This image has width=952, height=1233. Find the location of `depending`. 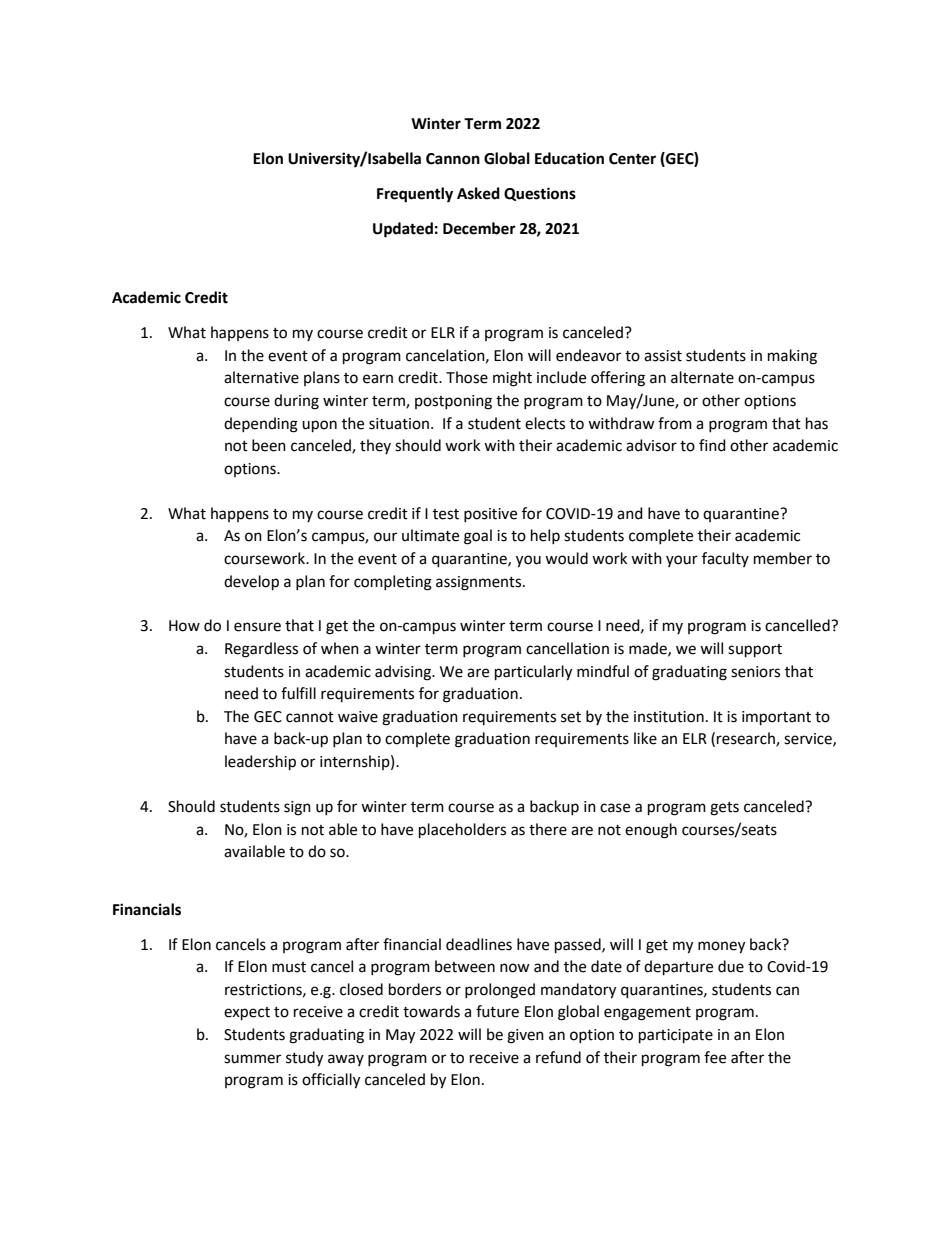

depending is located at coordinates (261, 425).
